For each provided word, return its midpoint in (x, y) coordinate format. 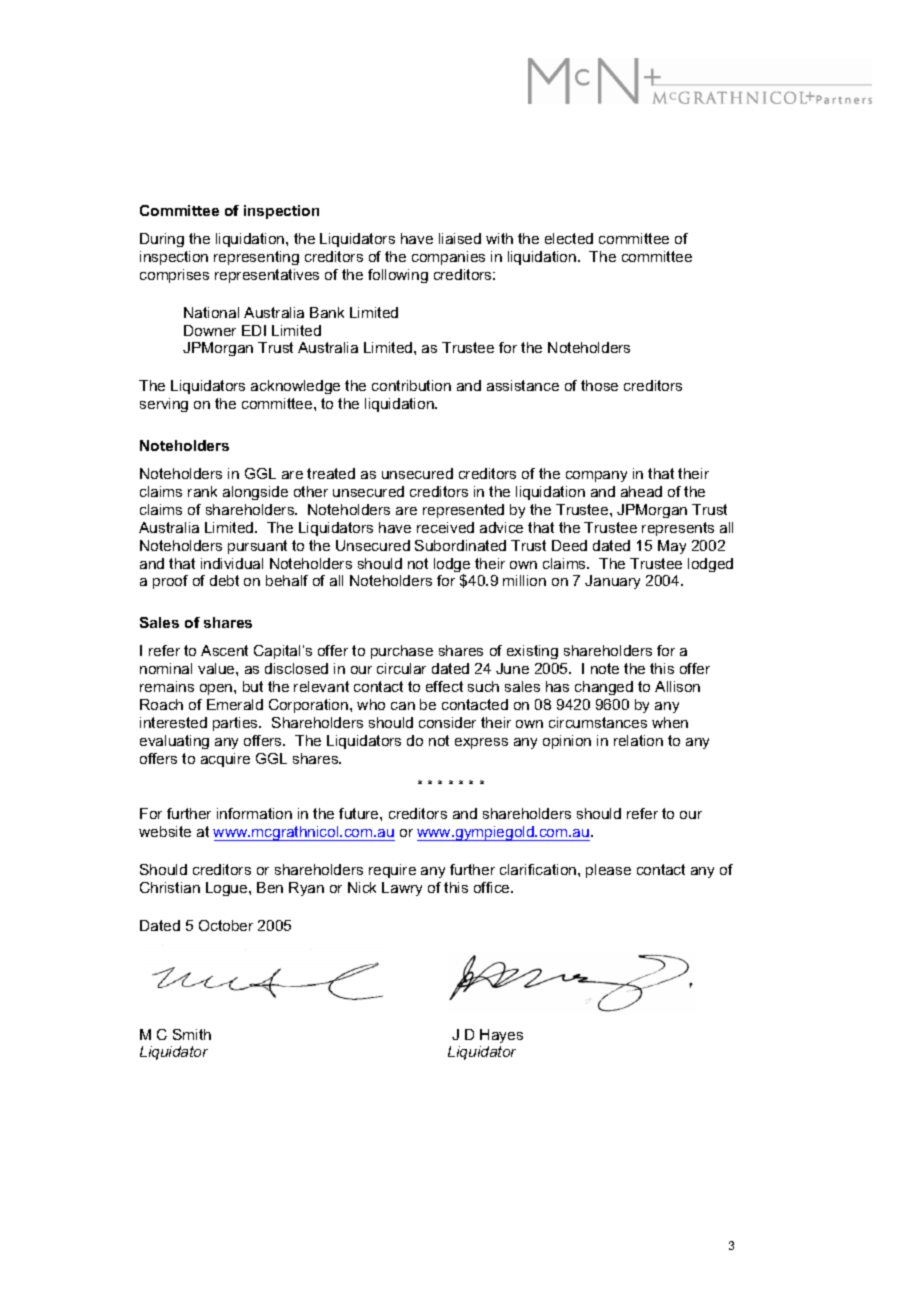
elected (569, 238)
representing (256, 258)
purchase (402, 652)
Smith (192, 1034)
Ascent (224, 650)
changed (604, 688)
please (608, 871)
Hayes (501, 1036)
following (398, 276)
